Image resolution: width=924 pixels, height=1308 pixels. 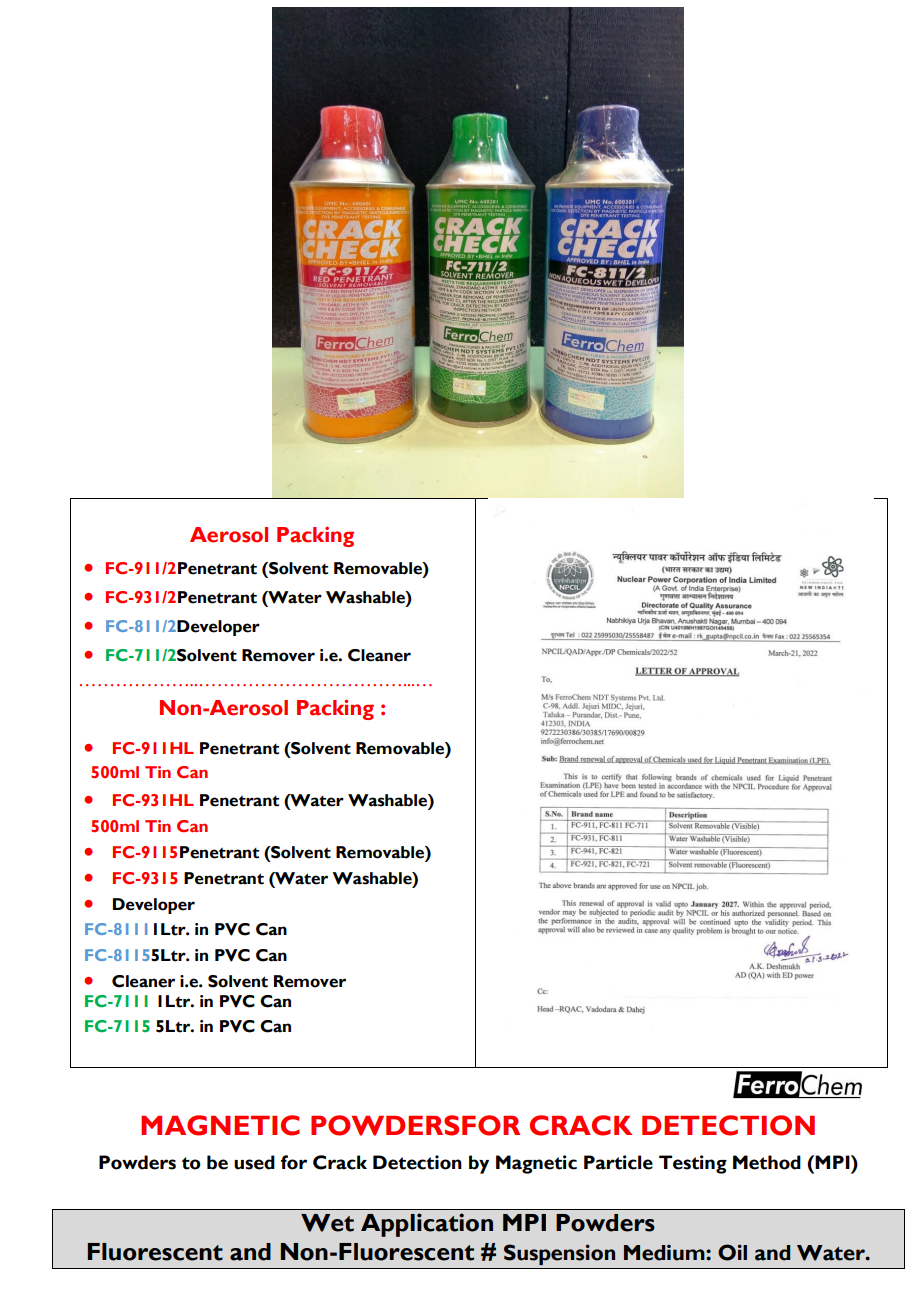 What do you see at coordinates (732, 1252) in the screenshot?
I see `Oil` at bounding box center [732, 1252].
